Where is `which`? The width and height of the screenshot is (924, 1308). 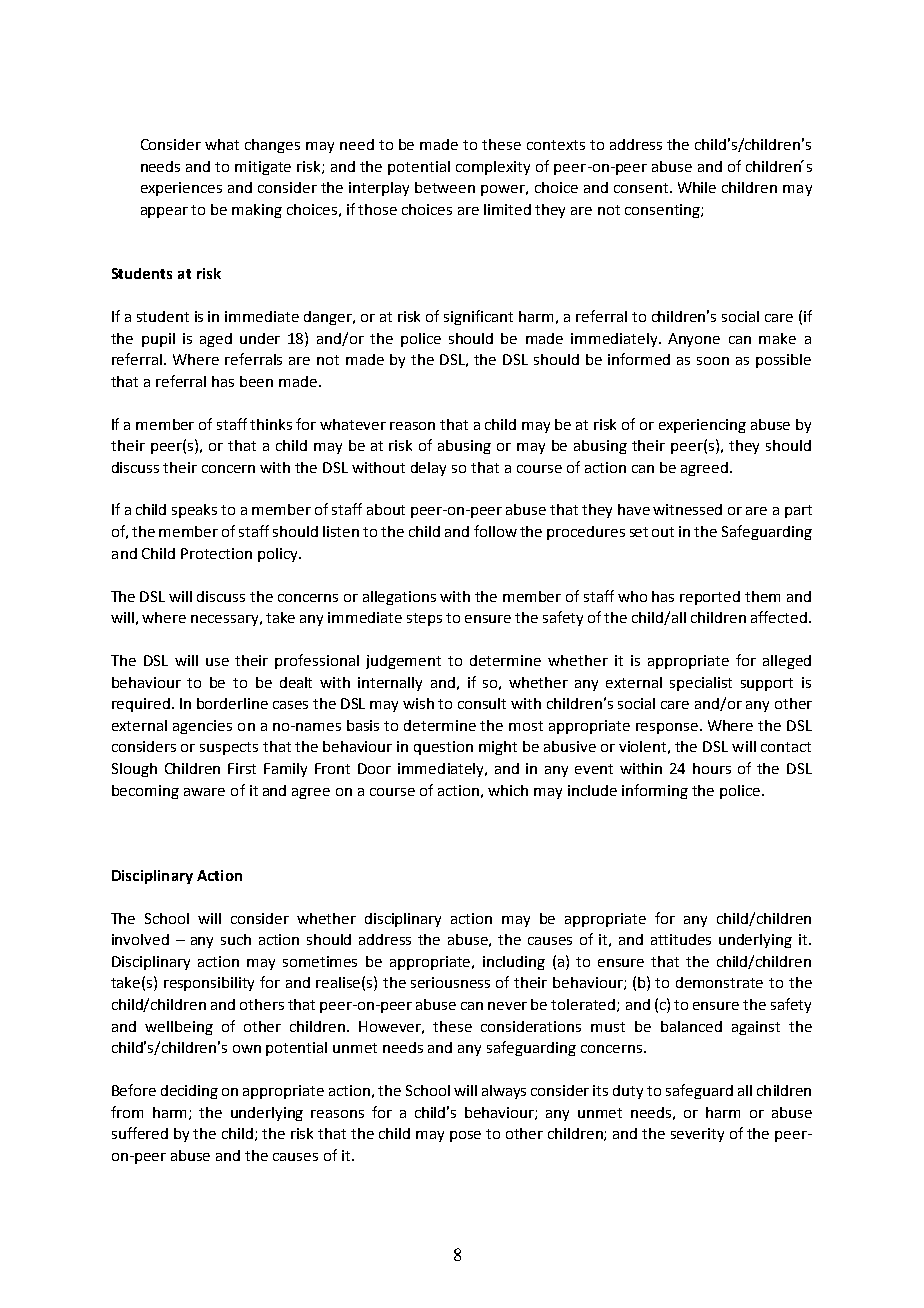
which is located at coordinates (508, 790).
